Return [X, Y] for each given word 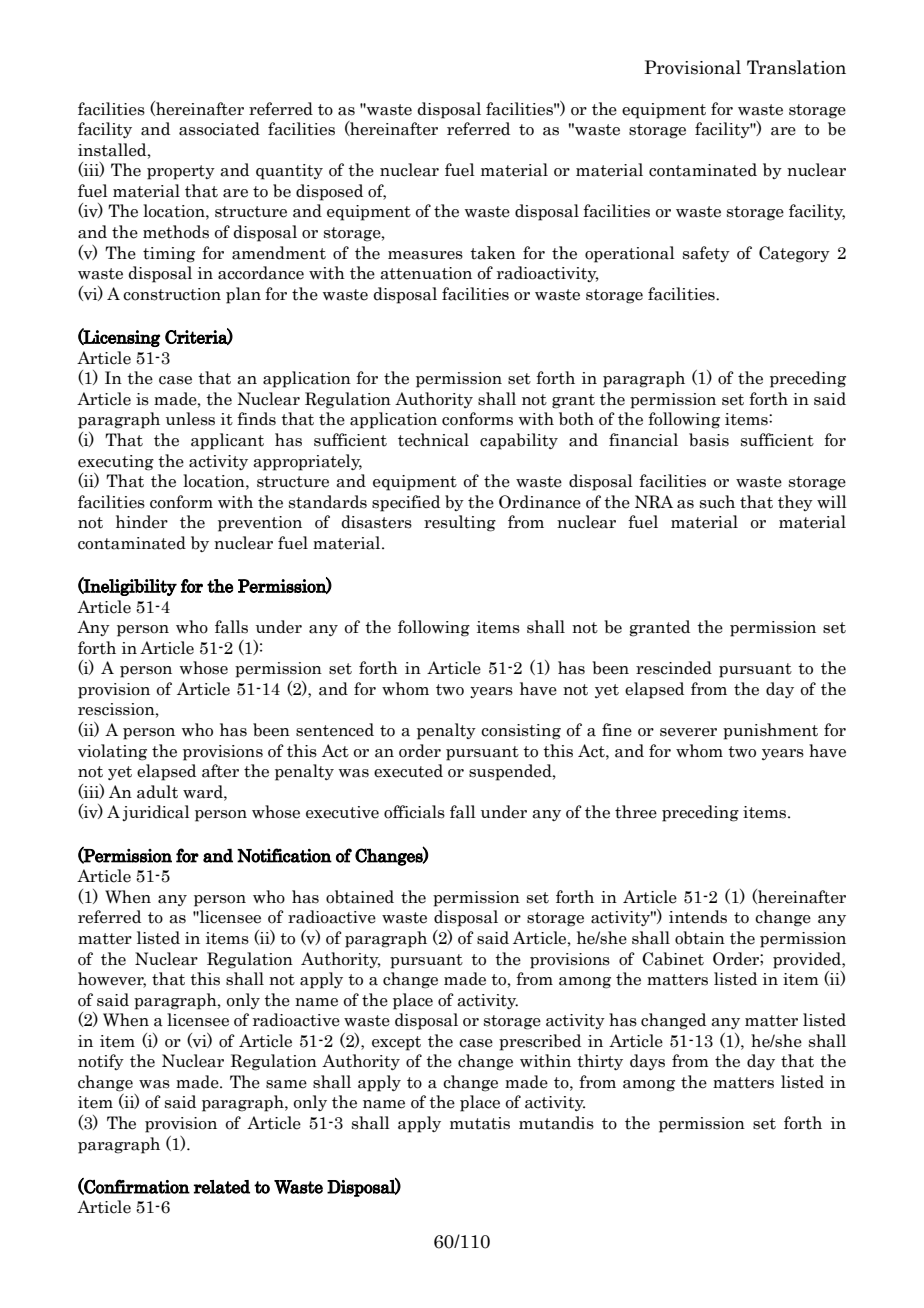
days [647, 1062]
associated [219, 129]
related [221, 1187]
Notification [284, 855]
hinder [142, 522]
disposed [329, 192]
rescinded [674, 668]
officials [414, 812]
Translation [796, 67]
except [396, 1043]
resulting [460, 523]
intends [698, 917]
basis [709, 440]
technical [433, 440]
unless [190, 419]
